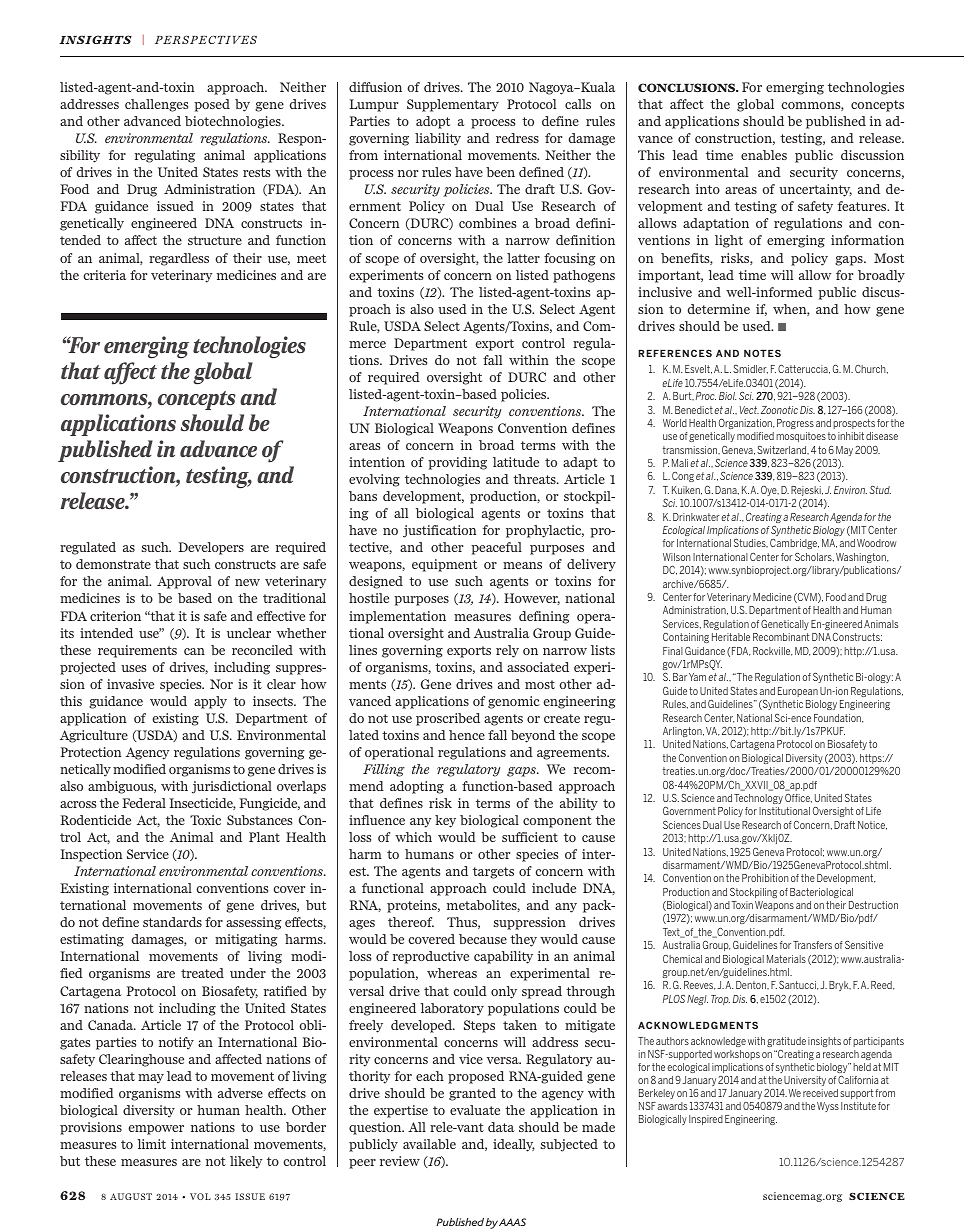 This screenshot has height=1232, width=964. I want to click on Toxic, so click(205, 820).
